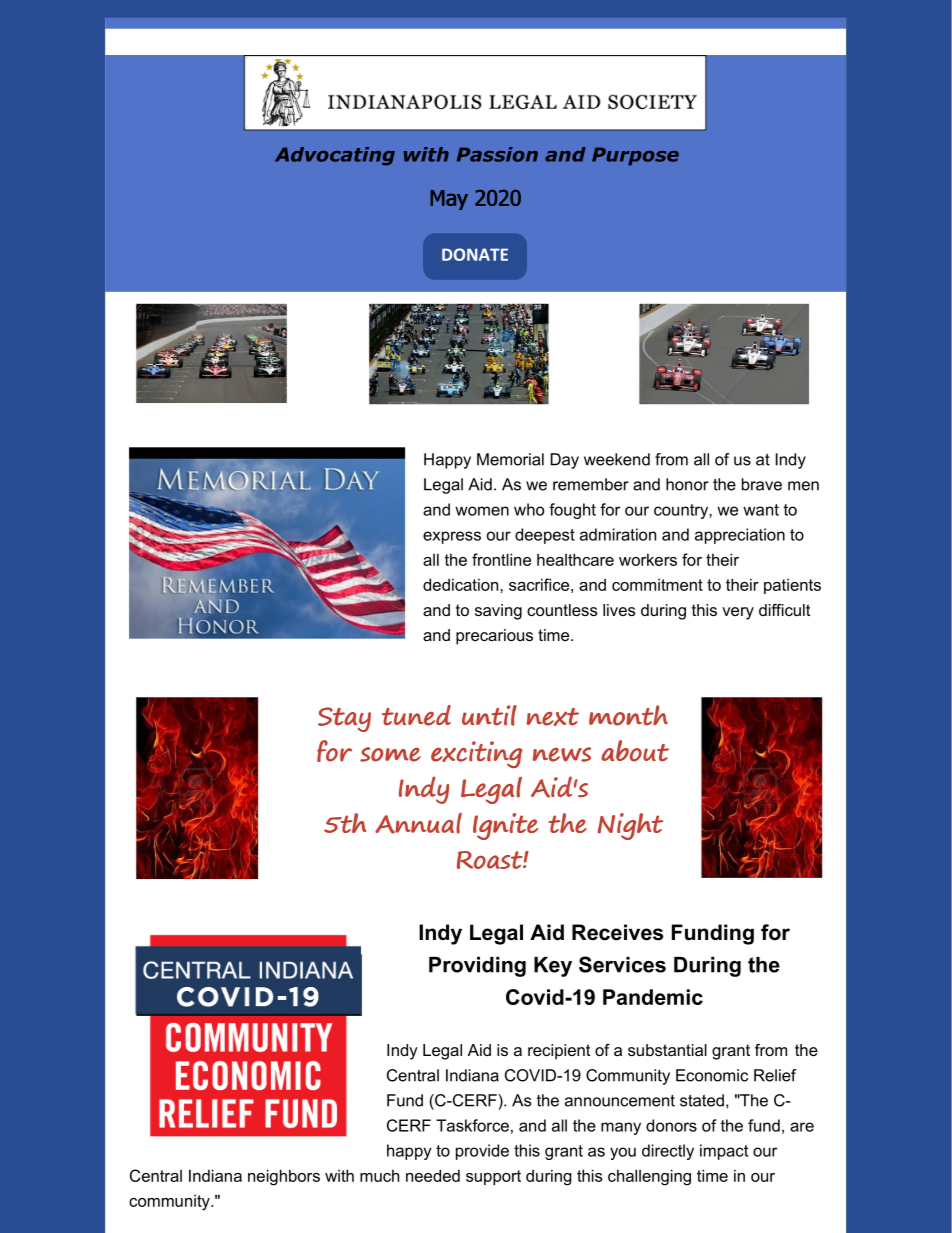 The width and height of the page is (952, 1233). Describe the element at coordinates (335, 156) in the page. I see `Advocating` at that location.
